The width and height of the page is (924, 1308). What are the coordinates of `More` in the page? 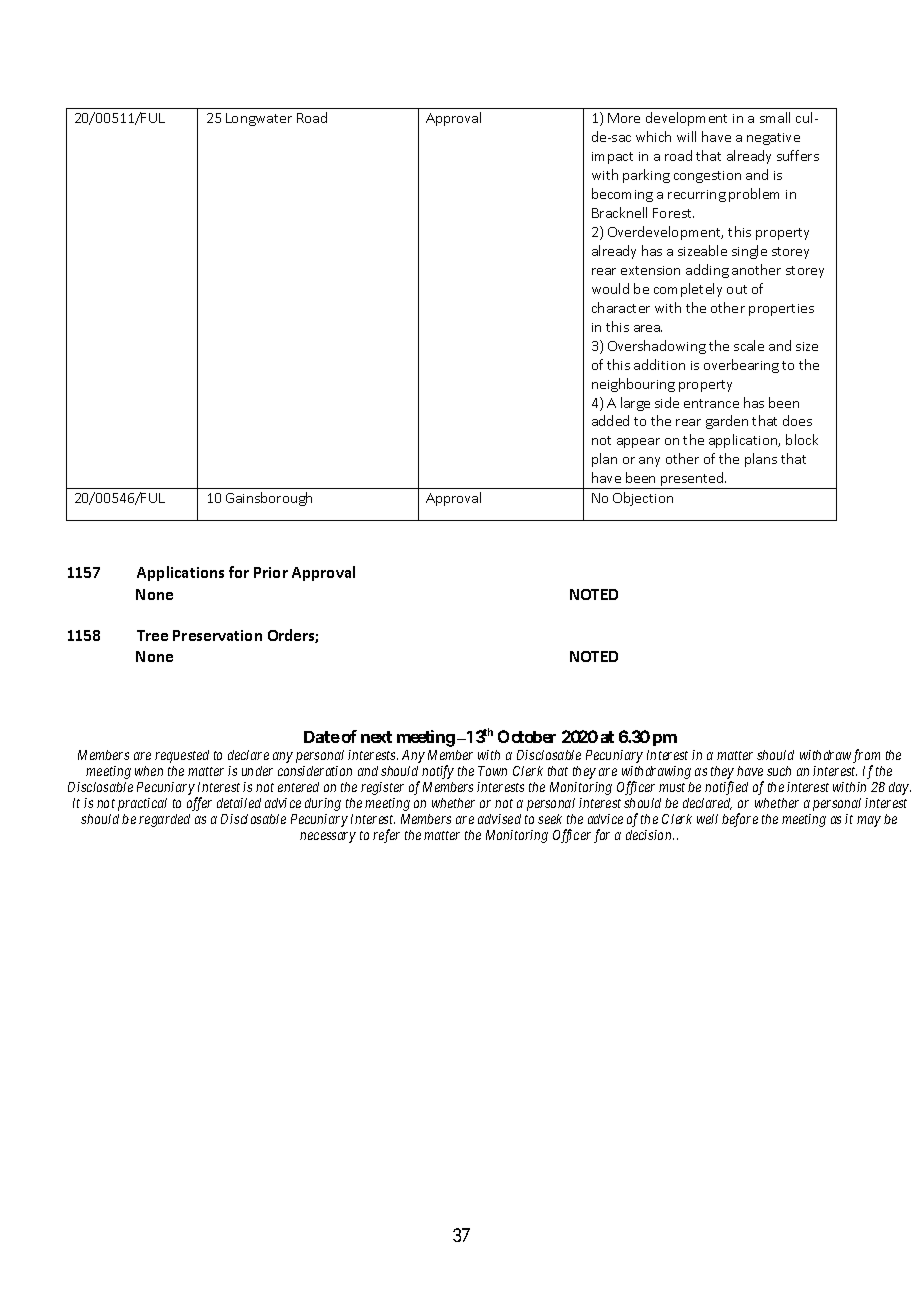 It's located at (624, 118).
